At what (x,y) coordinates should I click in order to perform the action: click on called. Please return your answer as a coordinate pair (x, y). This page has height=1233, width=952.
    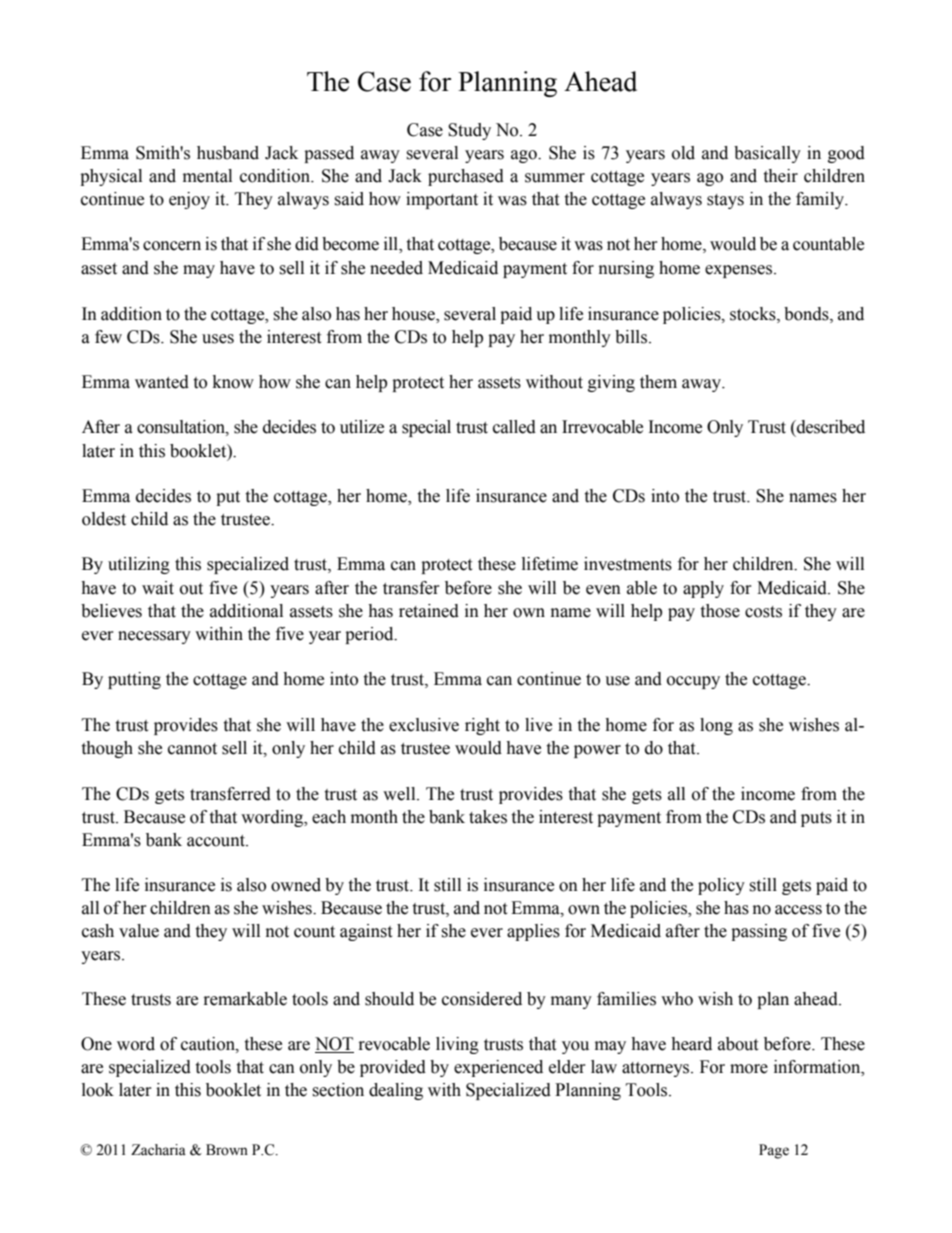
    Looking at the image, I should click on (514, 427).
